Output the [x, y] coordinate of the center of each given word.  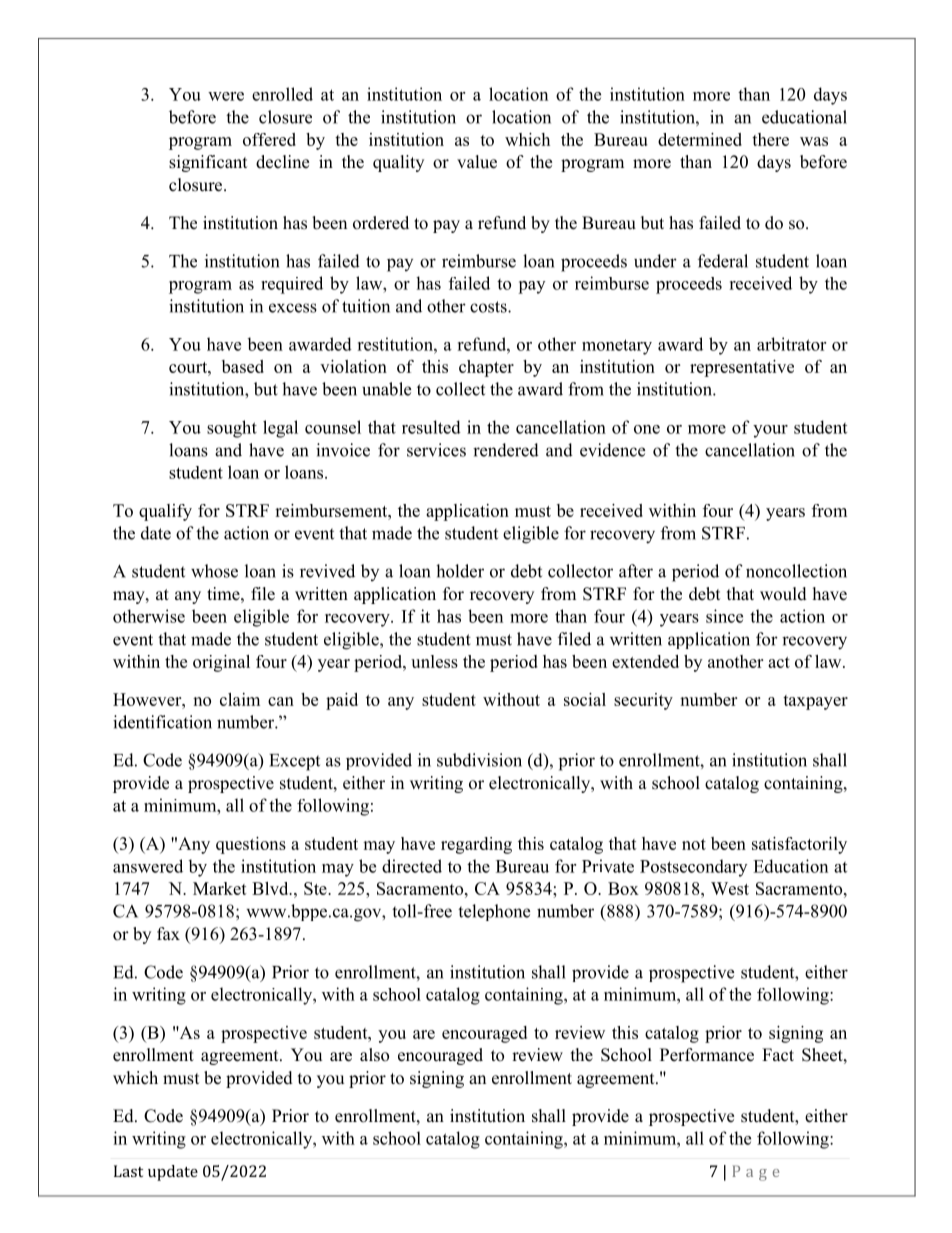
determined [700, 139]
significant [208, 163]
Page [755, 1173]
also [374, 1055]
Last [128, 1171]
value [477, 162]
